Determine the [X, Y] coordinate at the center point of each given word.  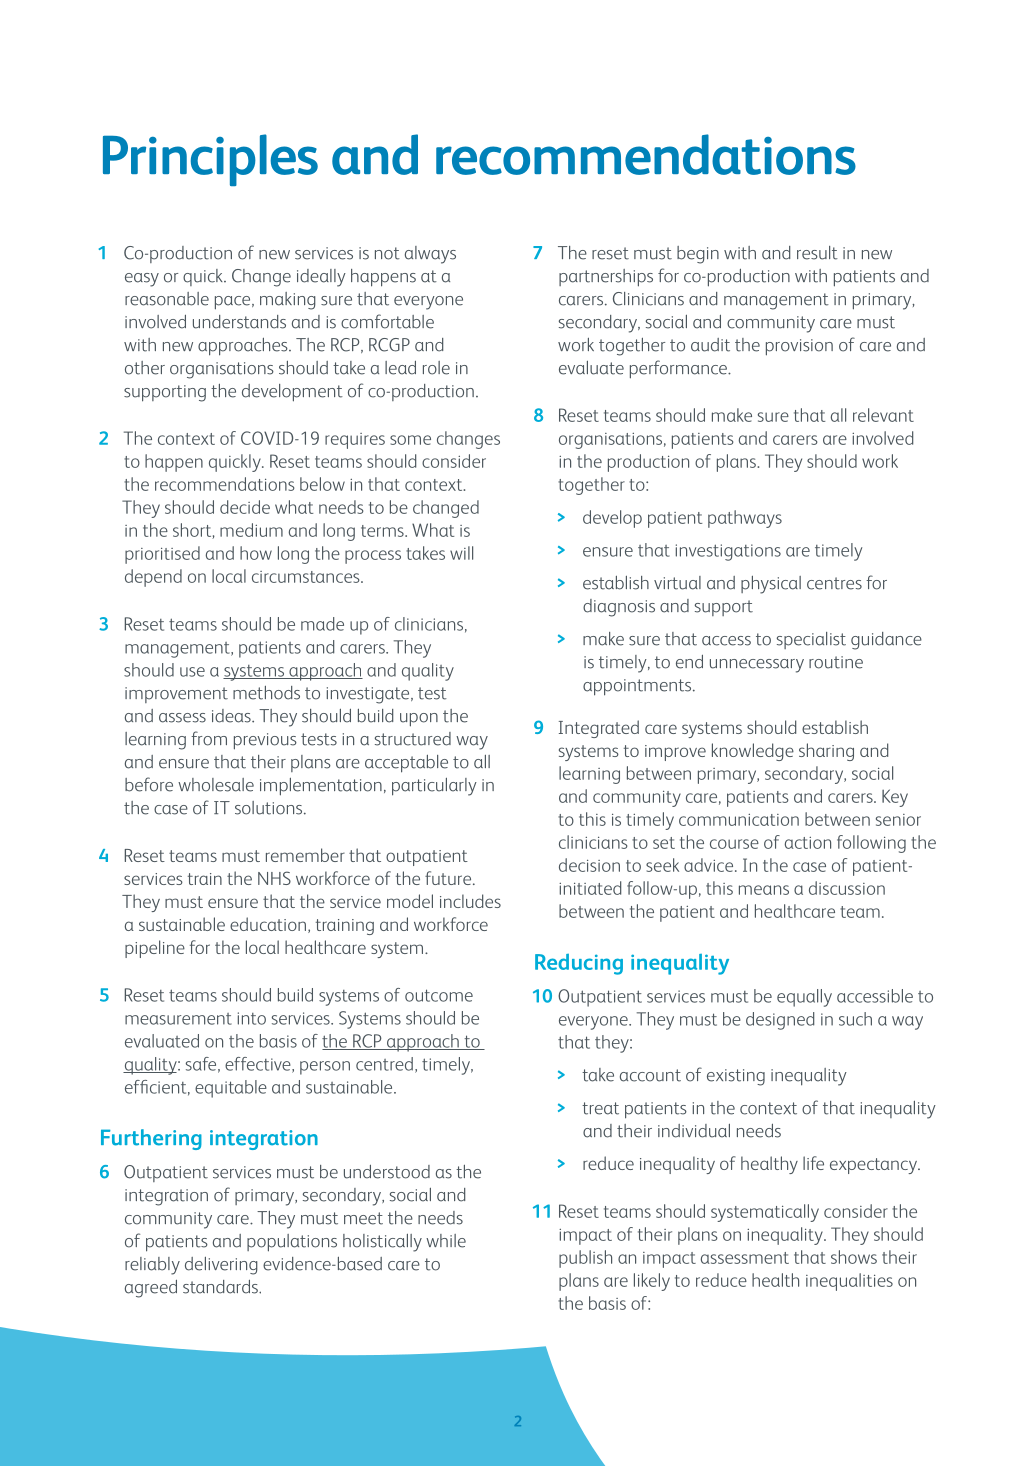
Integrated [599, 729]
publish [585, 1259]
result [817, 253]
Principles [210, 160]
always [430, 255]
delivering [221, 1266]
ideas [232, 716]
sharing [826, 752]
